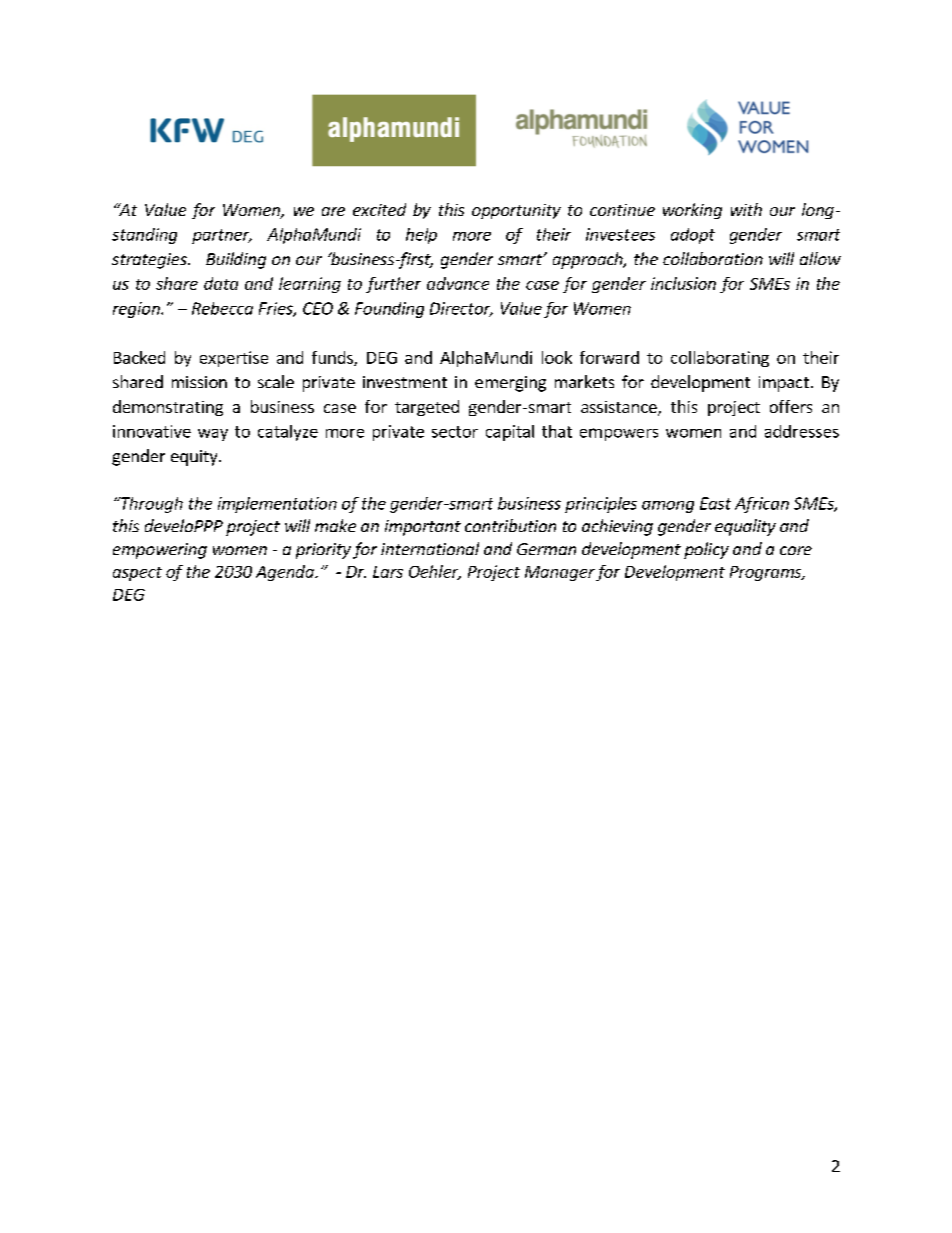 This screenshot has width=952, height=1233. Describe the element at coordinates (510, 384) in the screenshot. I see `emerging` at that location.
